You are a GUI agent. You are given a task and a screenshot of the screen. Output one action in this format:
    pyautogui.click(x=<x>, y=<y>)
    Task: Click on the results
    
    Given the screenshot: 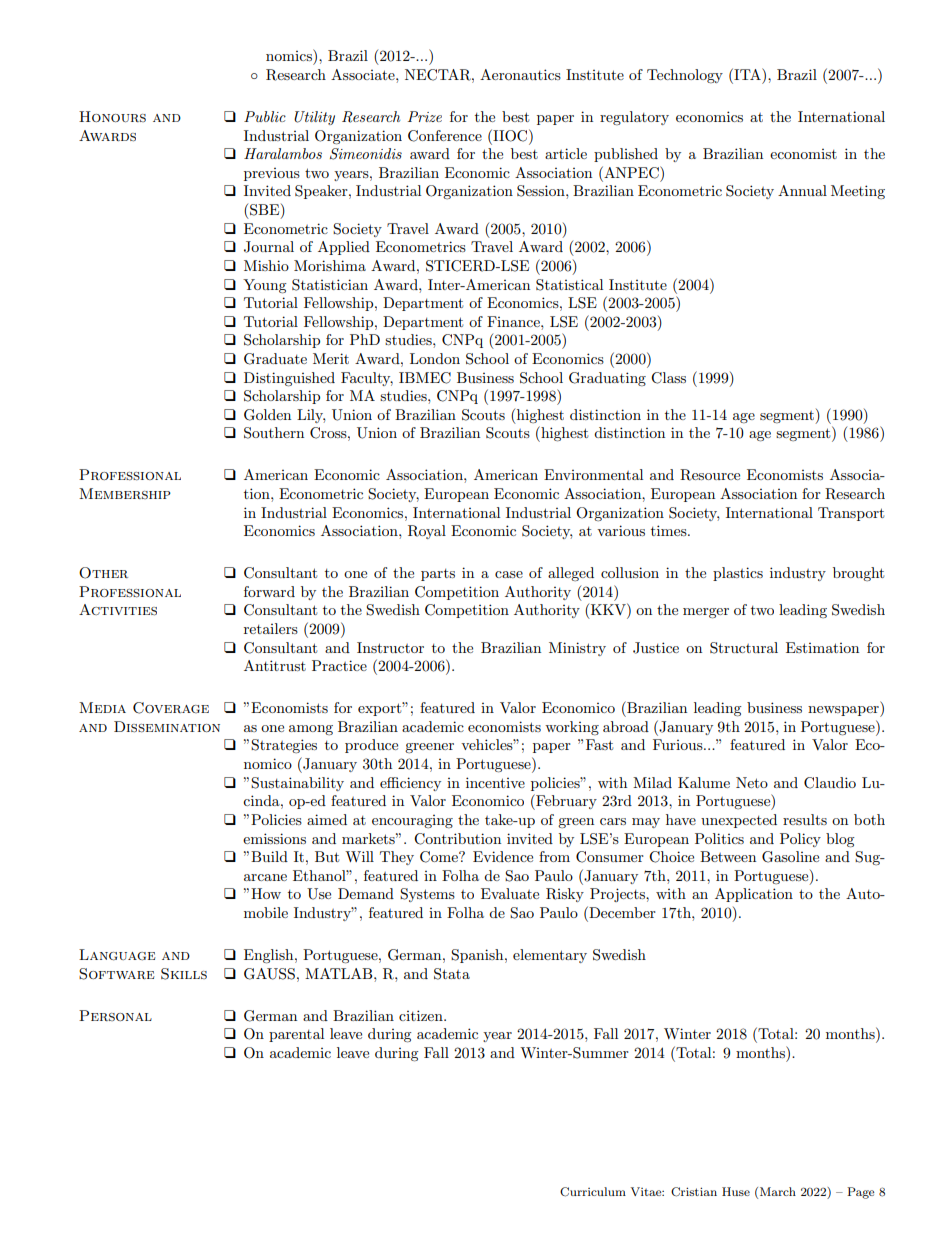 What is the action you would take?
    pyautogui.click(x=805, y=819)
